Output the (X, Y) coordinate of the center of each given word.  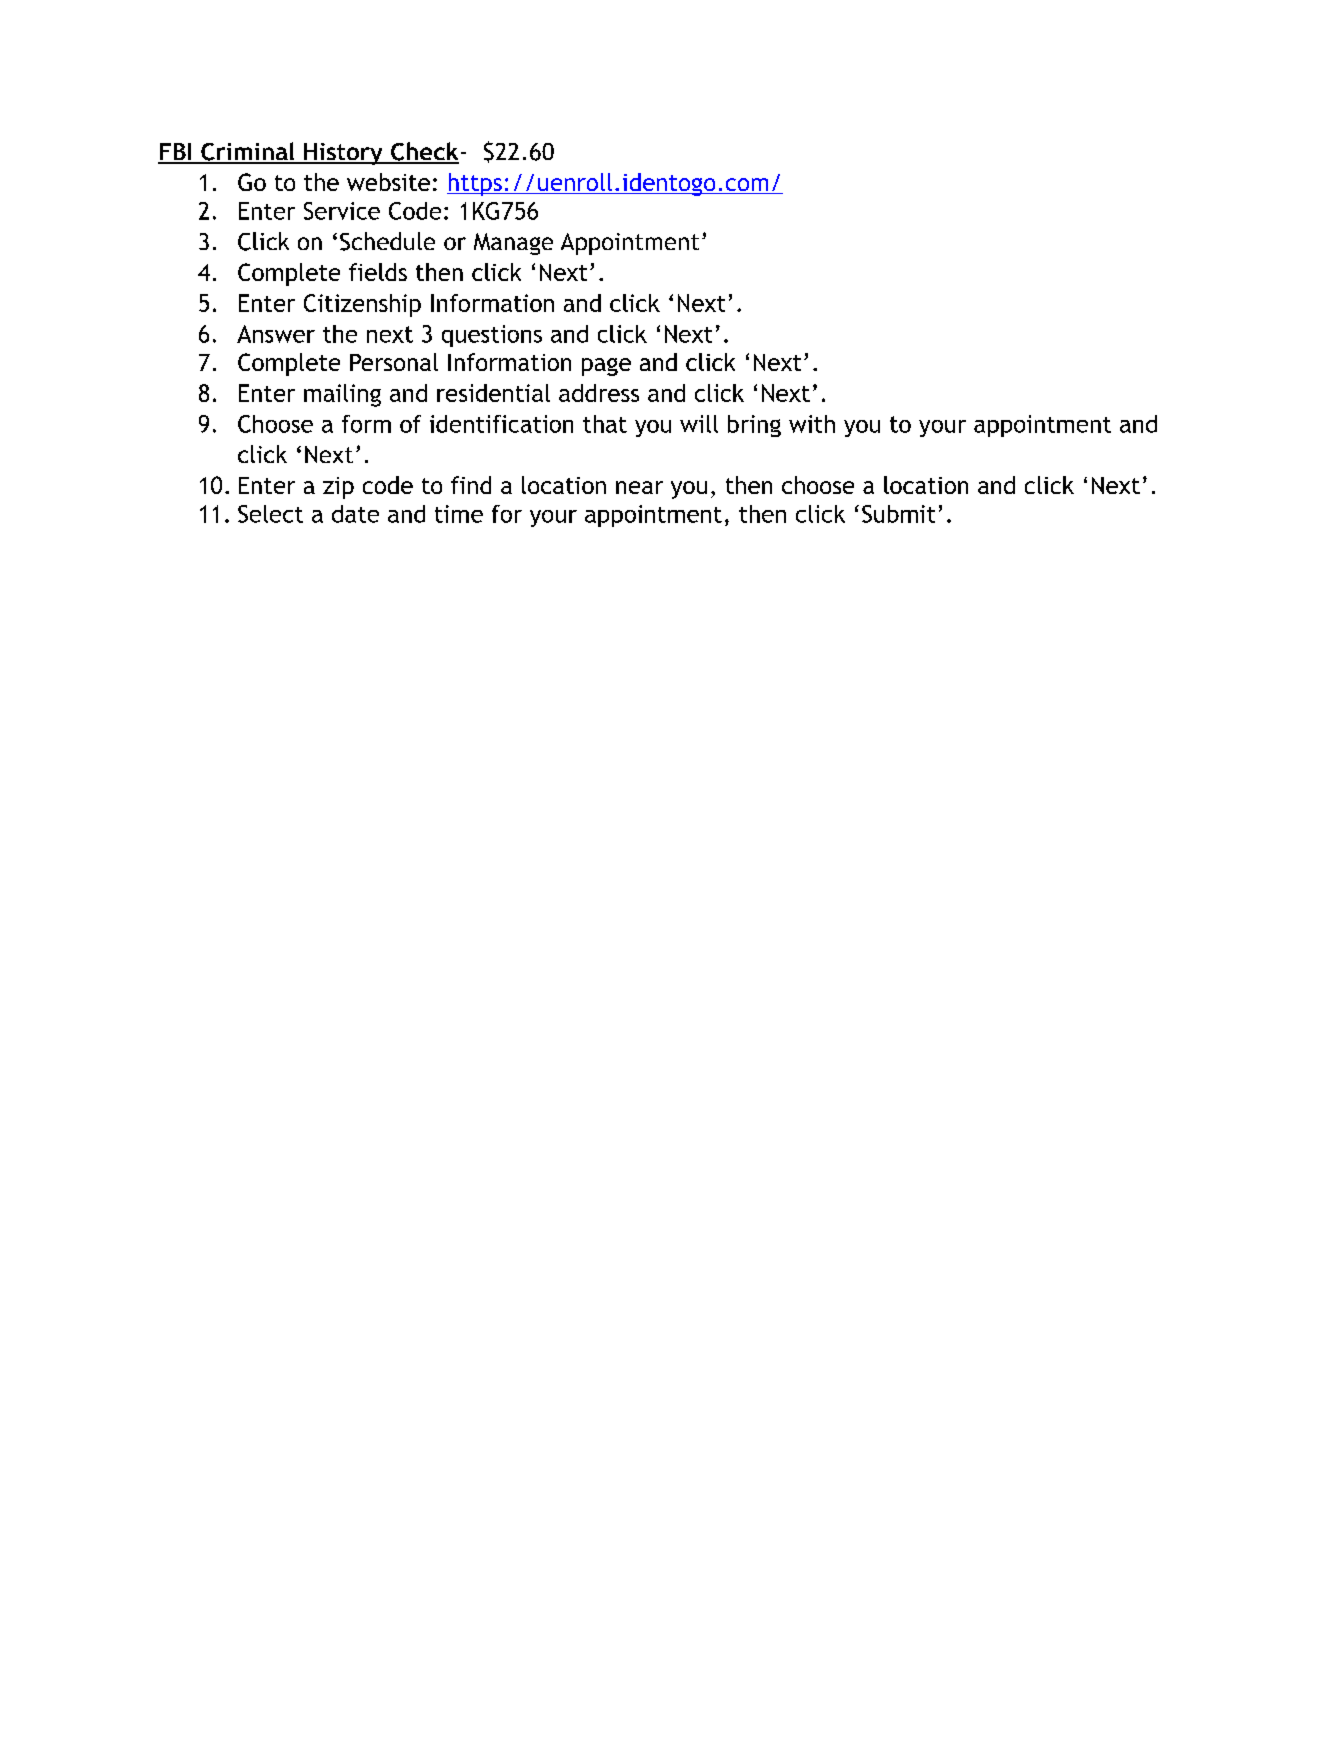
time (459, 514)
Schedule (387, 241)
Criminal (248, 152)
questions (492, 336)
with (812, 424)
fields (378, 272)
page (606, 367)
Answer (276, 334)
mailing (342, 395)
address (599, 393)
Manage (513, 244)
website (388, 182)
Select (270, 514)
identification (501, 424)
